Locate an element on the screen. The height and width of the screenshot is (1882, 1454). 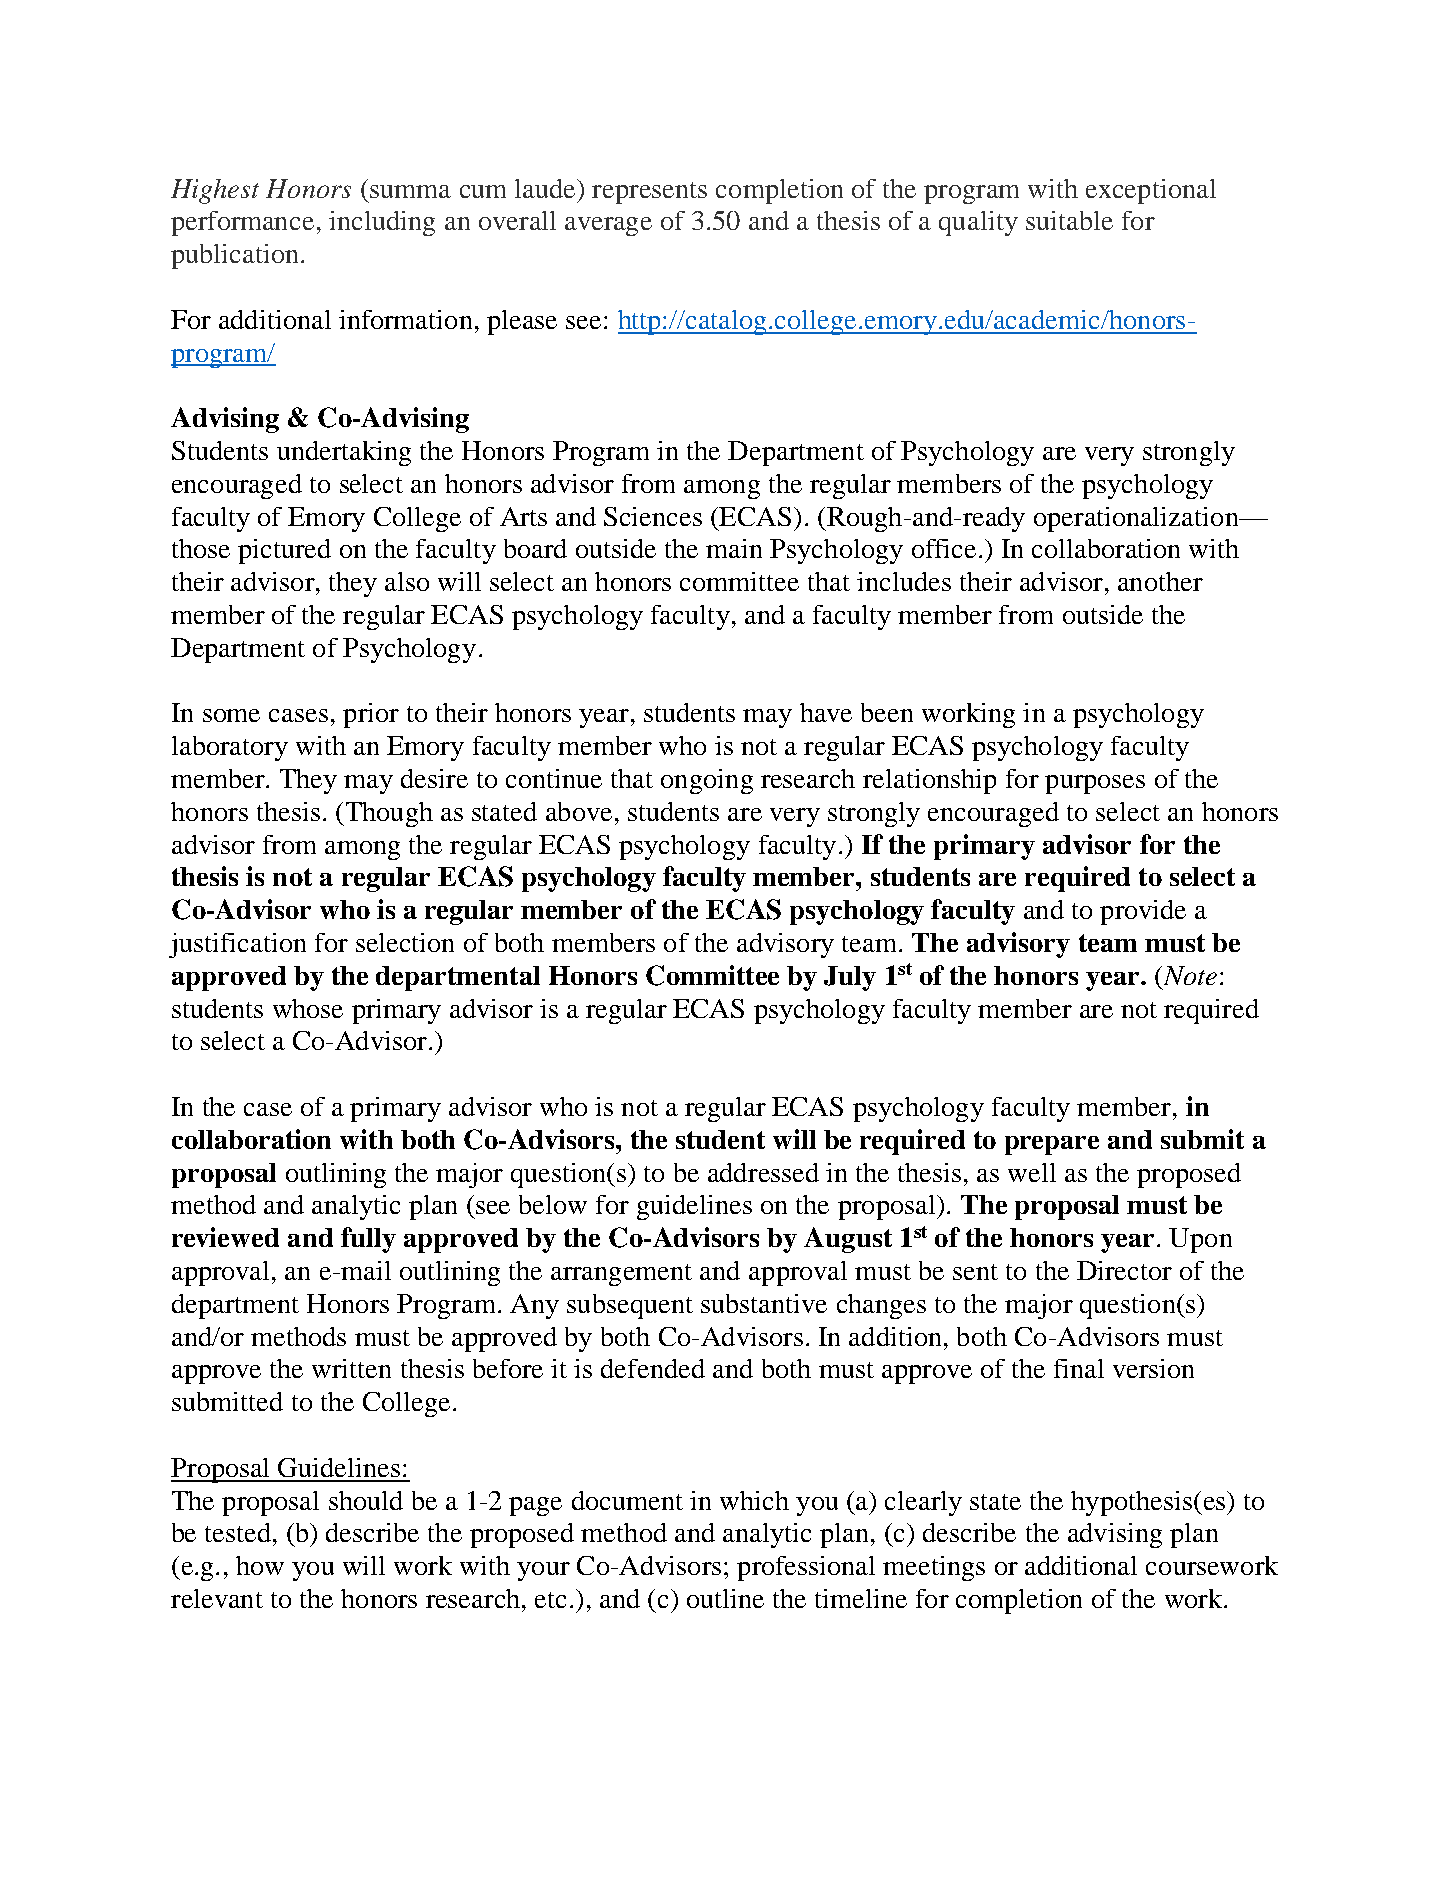
how is located at coordinates (260, 1565).
